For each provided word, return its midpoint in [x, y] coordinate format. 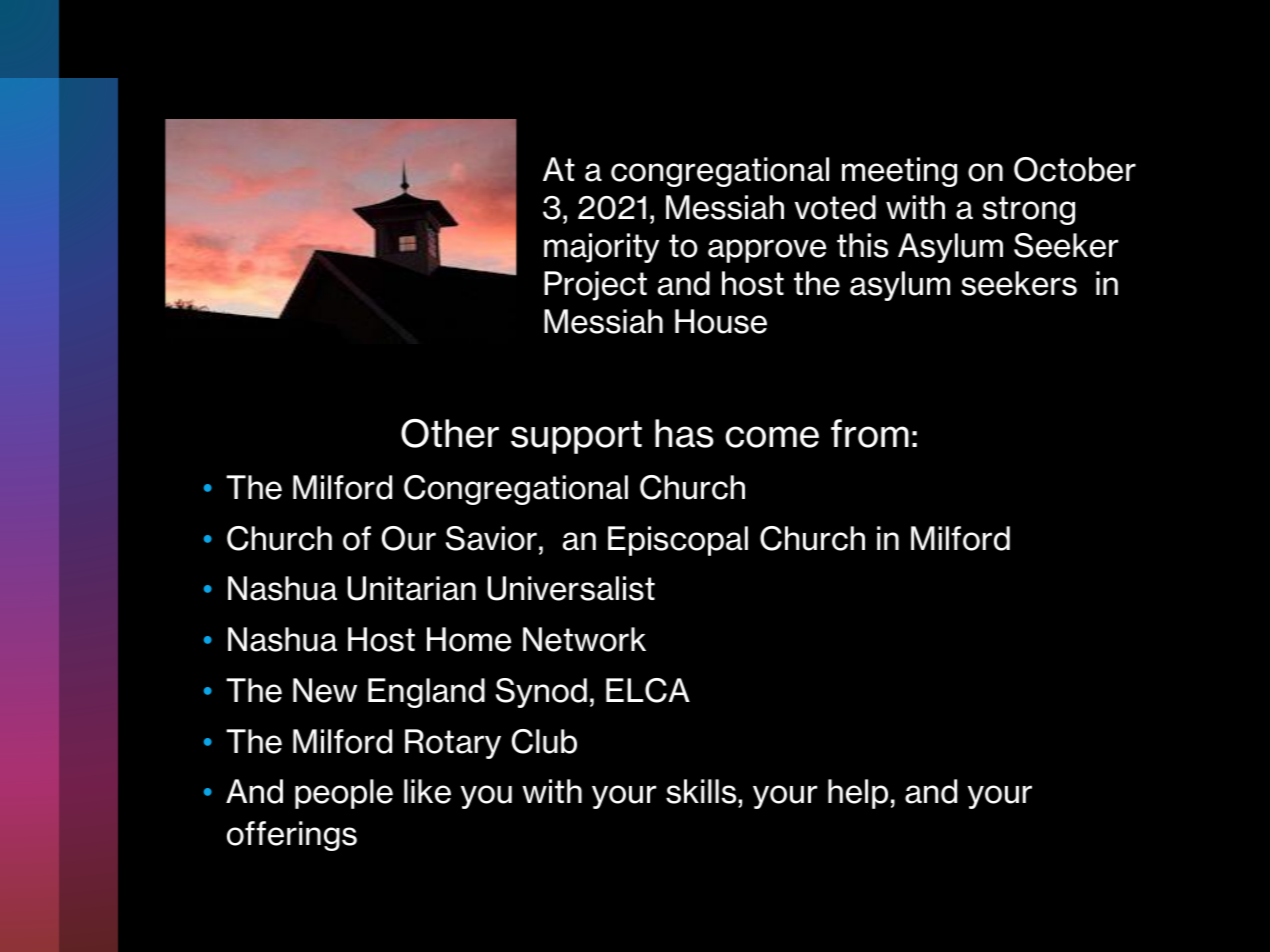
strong [1029, 210]
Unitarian [412, 588]
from [870, 433]
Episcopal [678, 541]
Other [450, 433]
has [684, 433]
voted [835, 207]
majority [601, 248]
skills [702, 793]
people [344, 794]
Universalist [571, 588]
